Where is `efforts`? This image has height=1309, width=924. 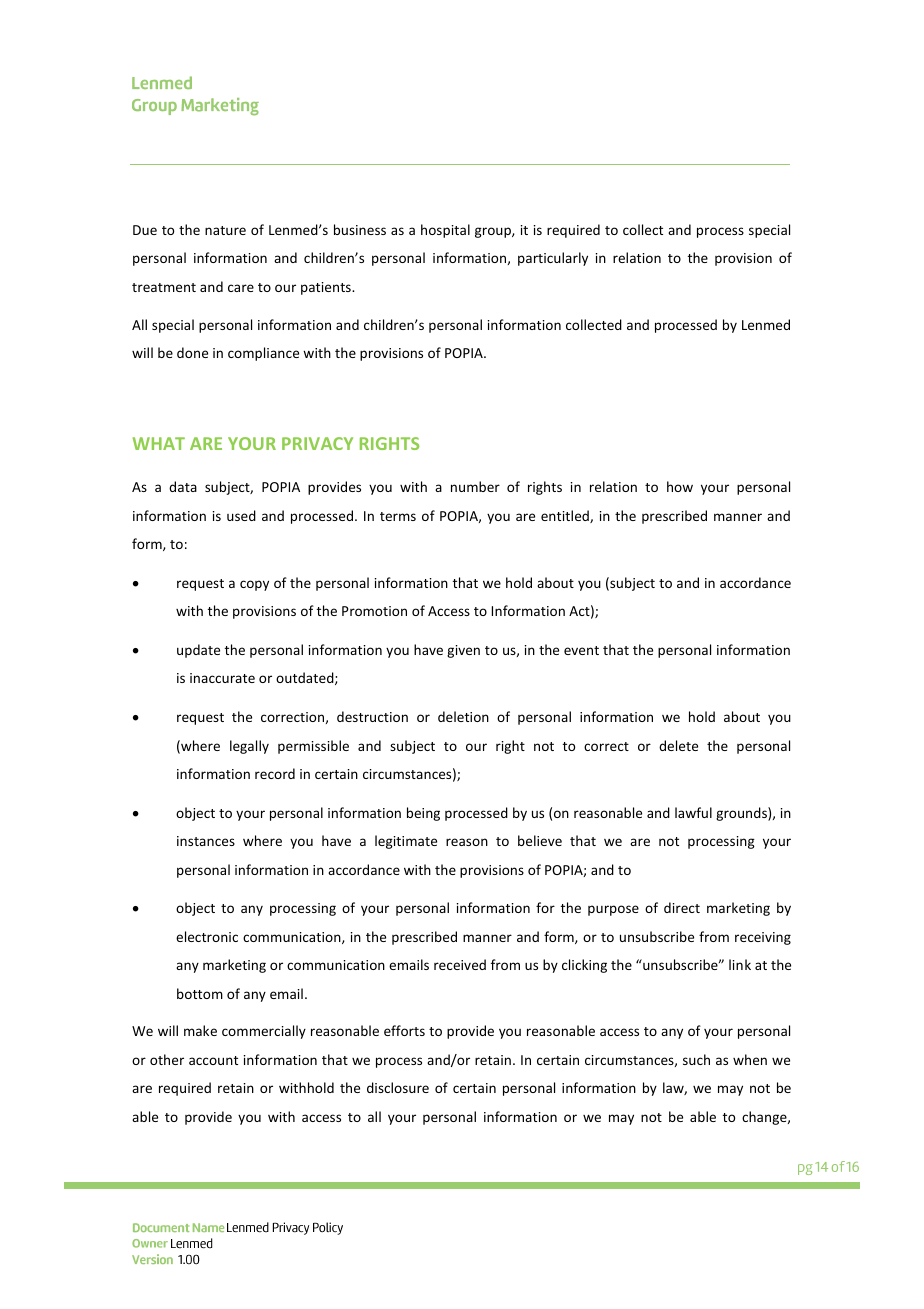 efforts is located at coordinates (404, 1030).
